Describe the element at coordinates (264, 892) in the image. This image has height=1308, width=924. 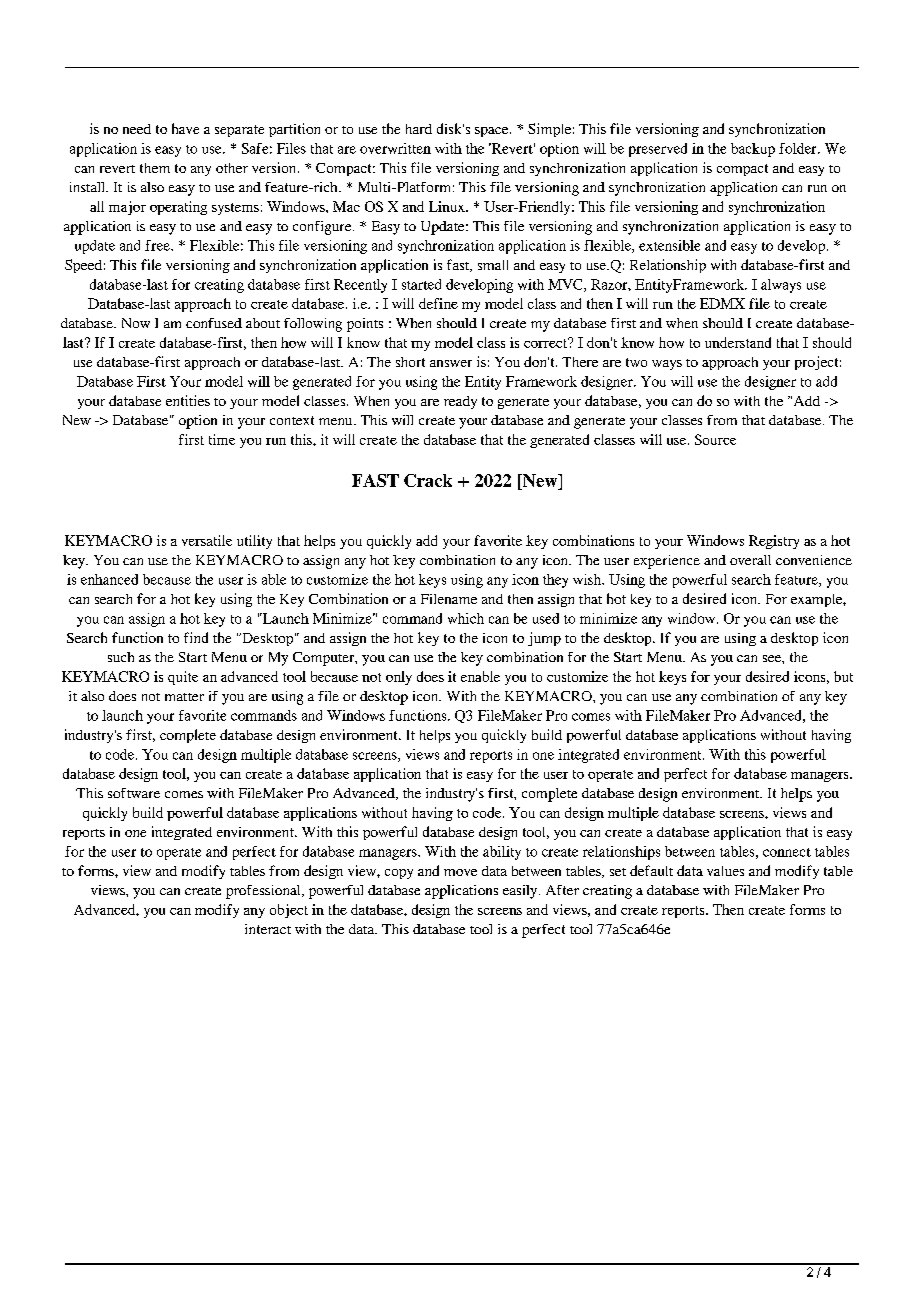
I see `professional` at that location.
